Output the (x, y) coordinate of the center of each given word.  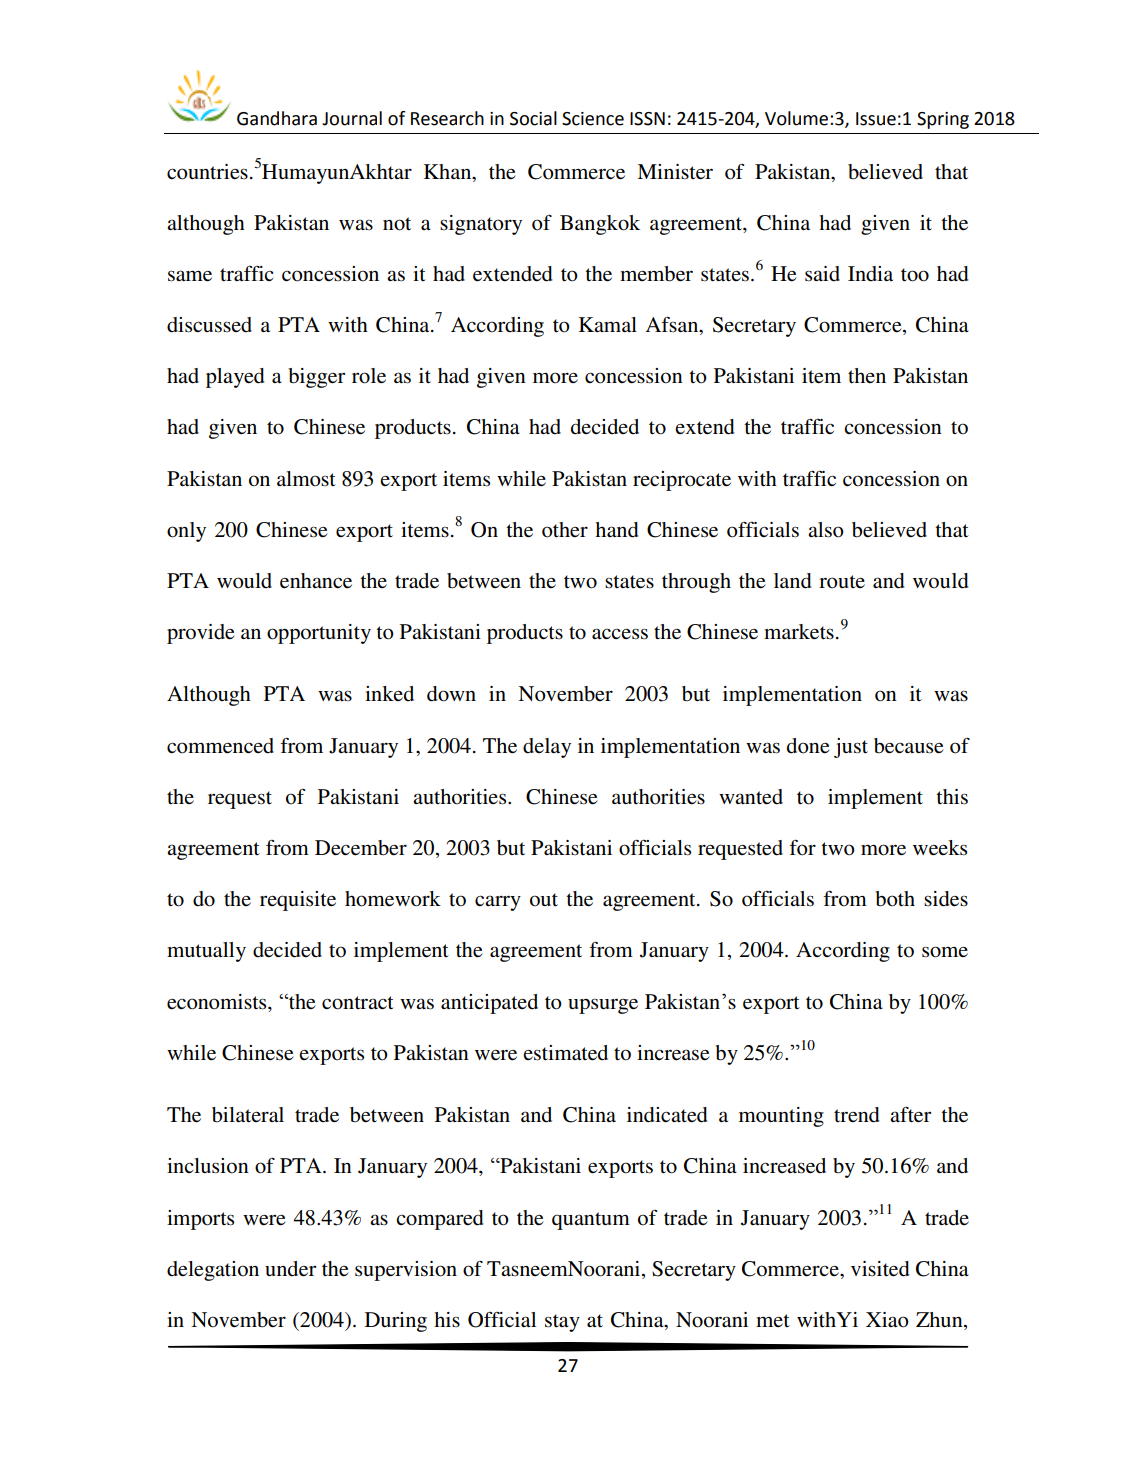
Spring (943, 120)
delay (547, 748)
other (565, 530)
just (851, 748)
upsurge (603, 1006)
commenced (220, 746)
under (290, 1269)
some (945, 952)
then (867, 375)
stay (562, 1323)
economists (218, 1002)
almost (306, 479)
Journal (352, 118)
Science (593, 119)
